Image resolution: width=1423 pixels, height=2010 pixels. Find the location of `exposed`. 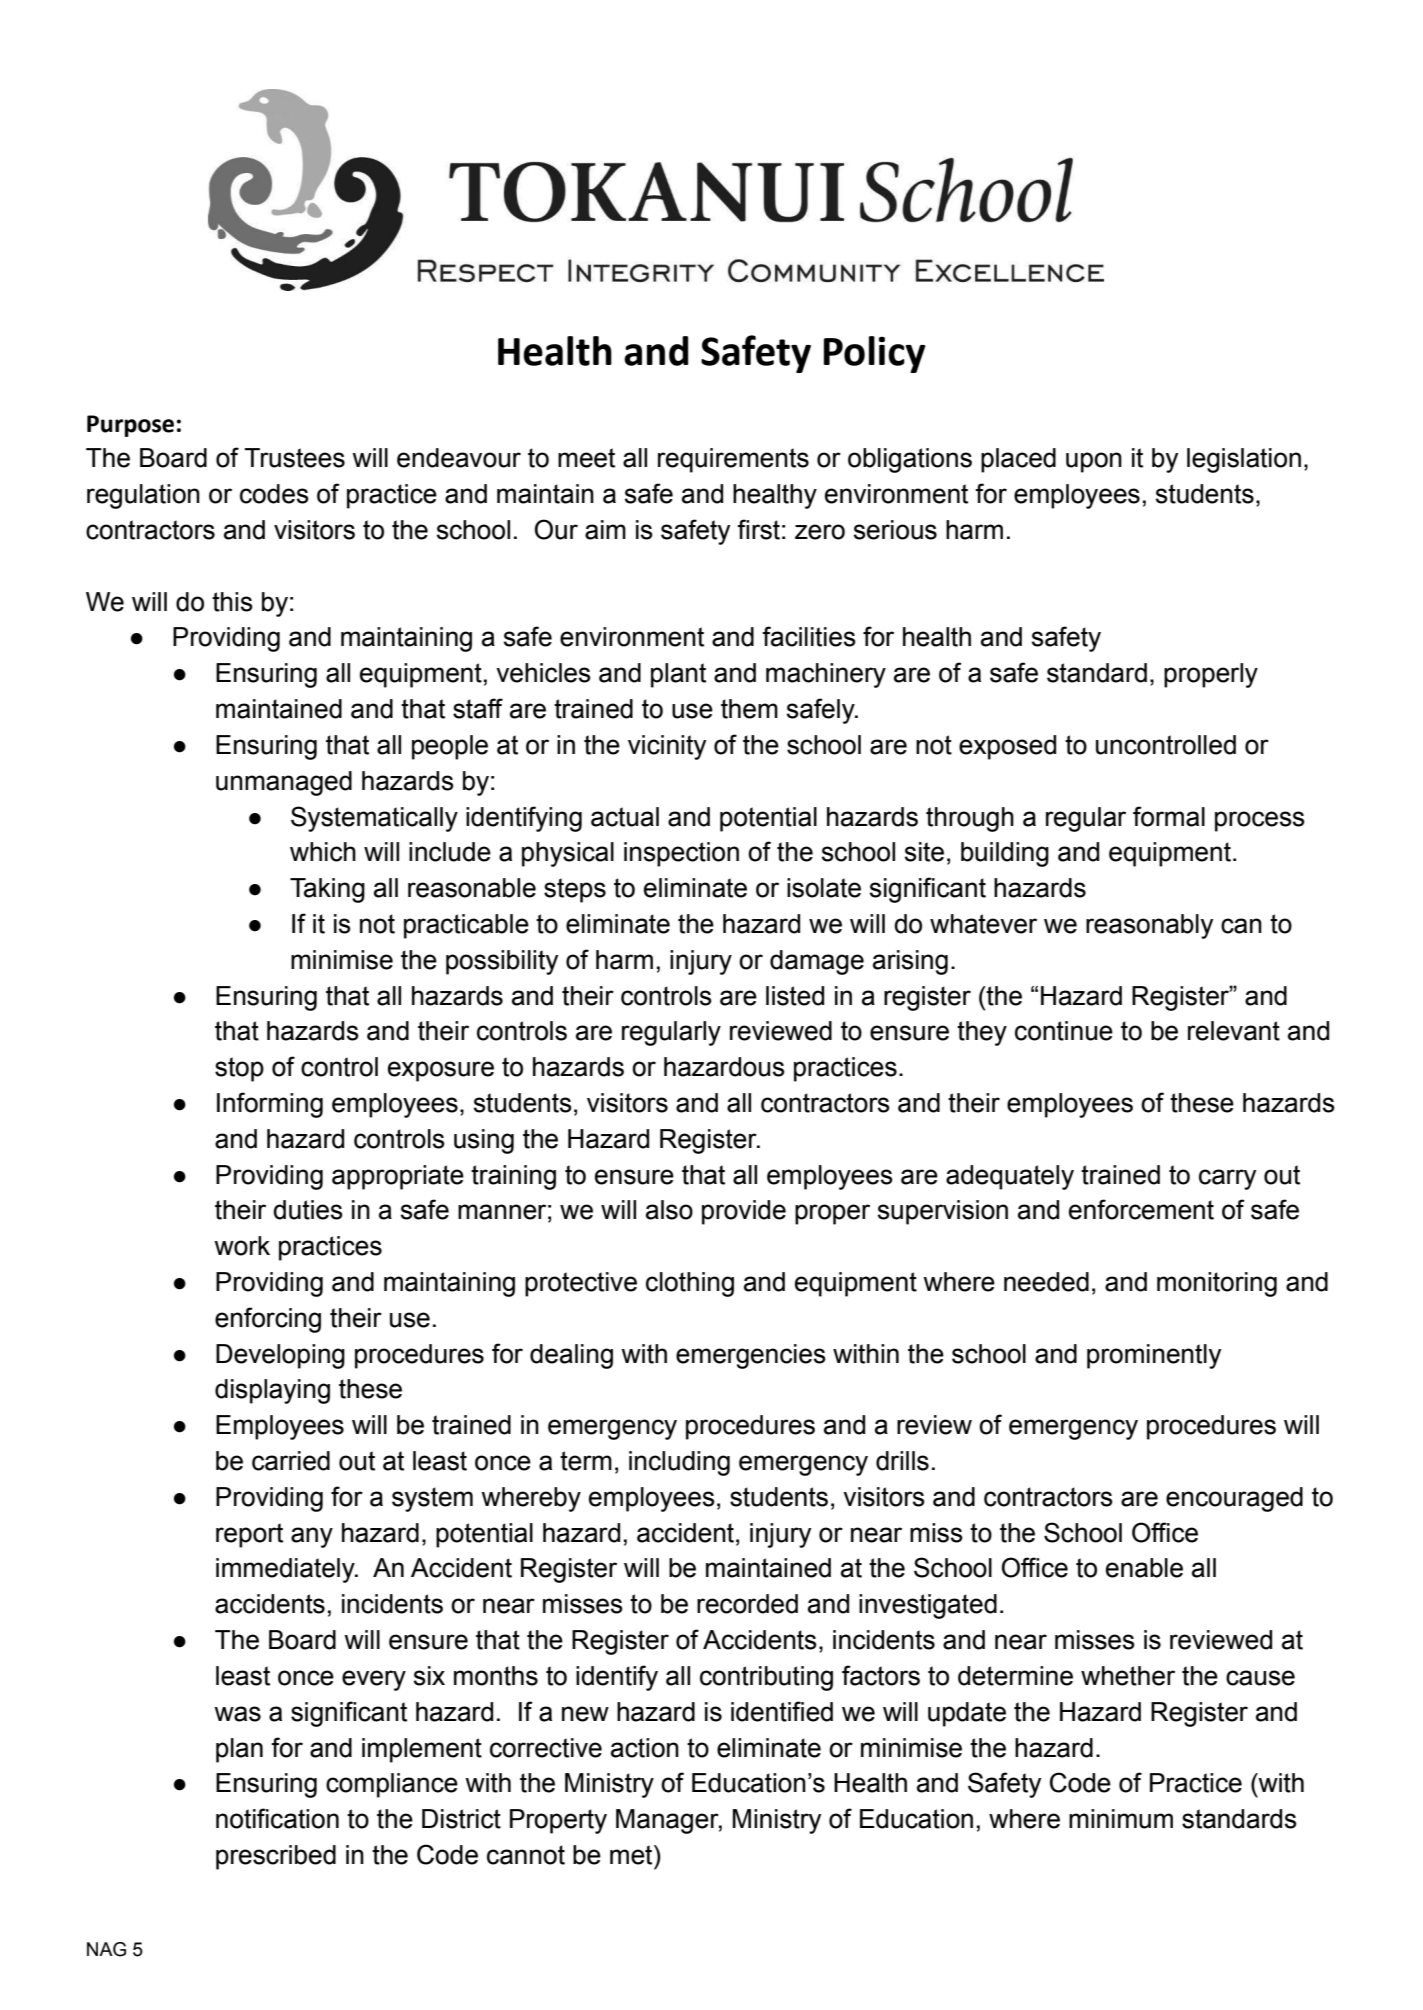

exposed is located at coordinates (1007, 747).
